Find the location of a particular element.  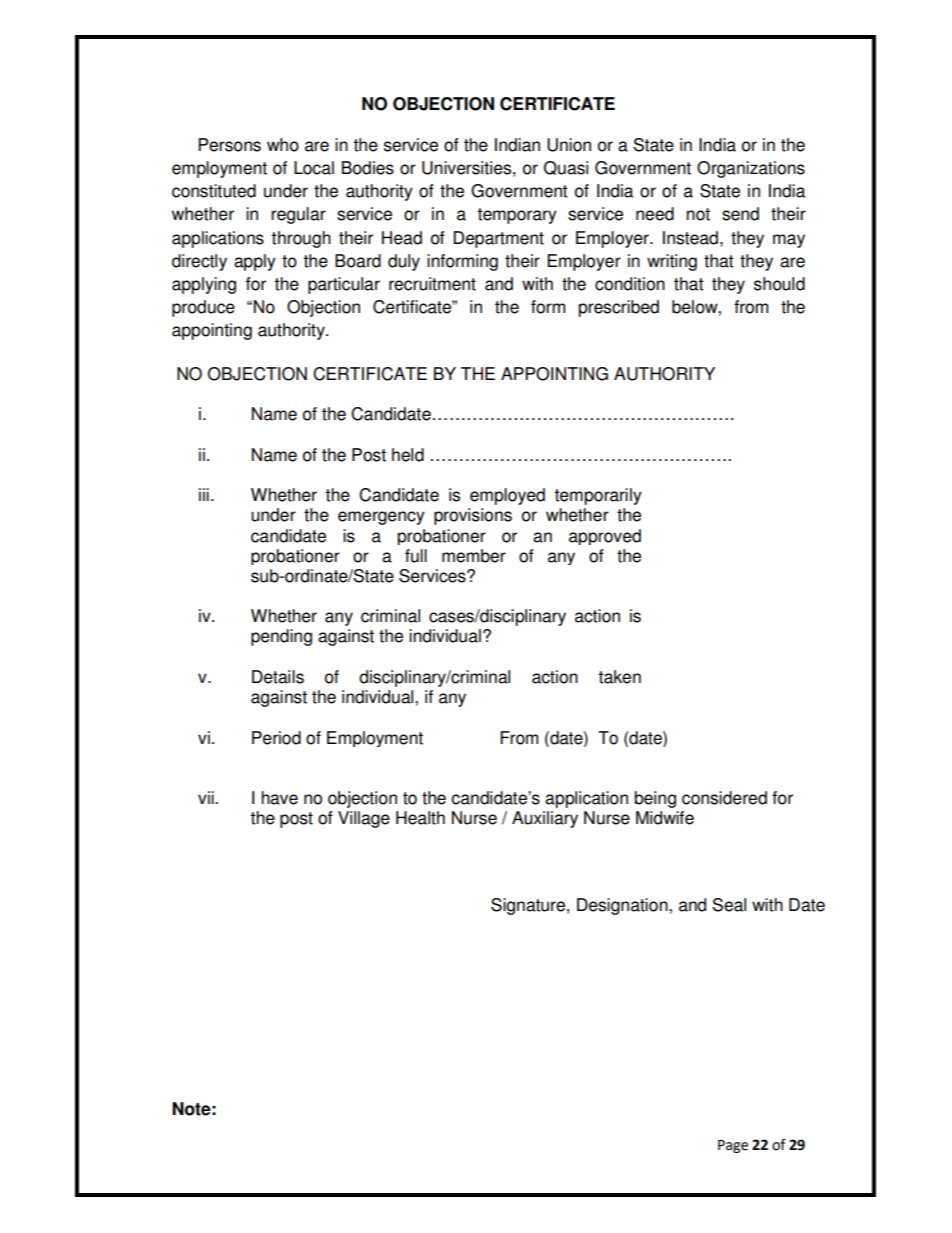

have is located at coordinates (279, 798).
